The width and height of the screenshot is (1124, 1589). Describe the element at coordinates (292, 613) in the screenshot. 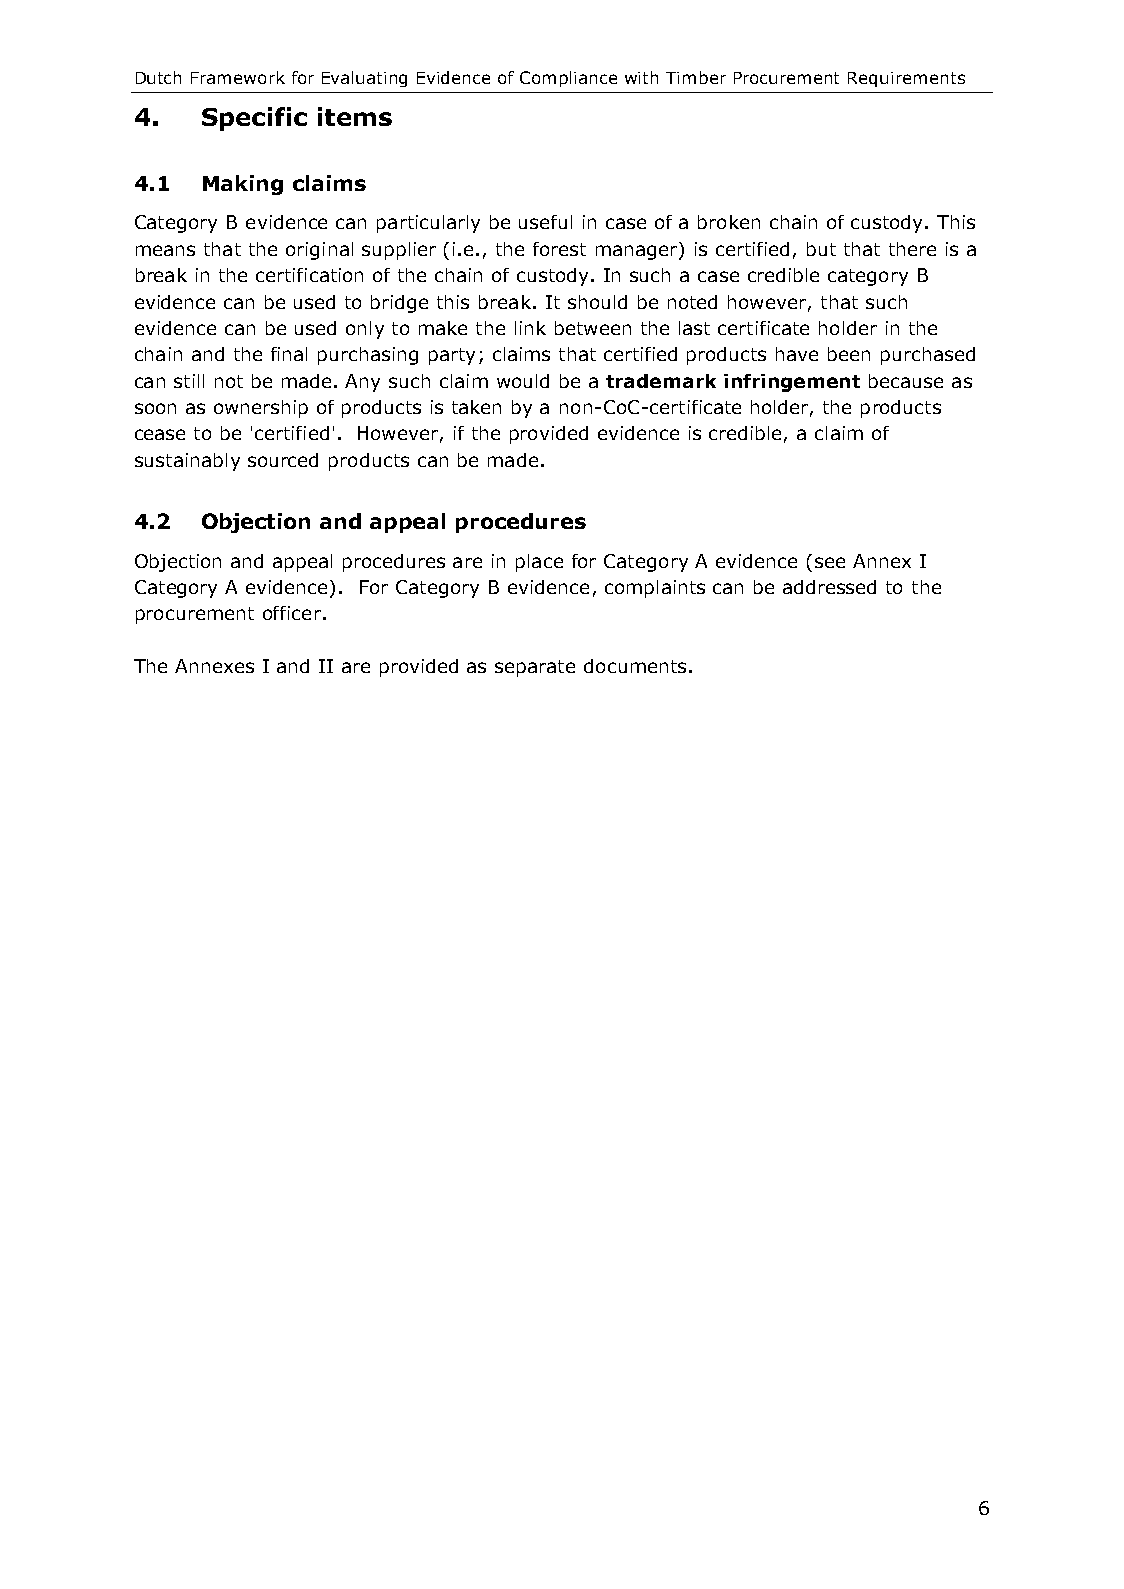

I see `officer` at that location.
